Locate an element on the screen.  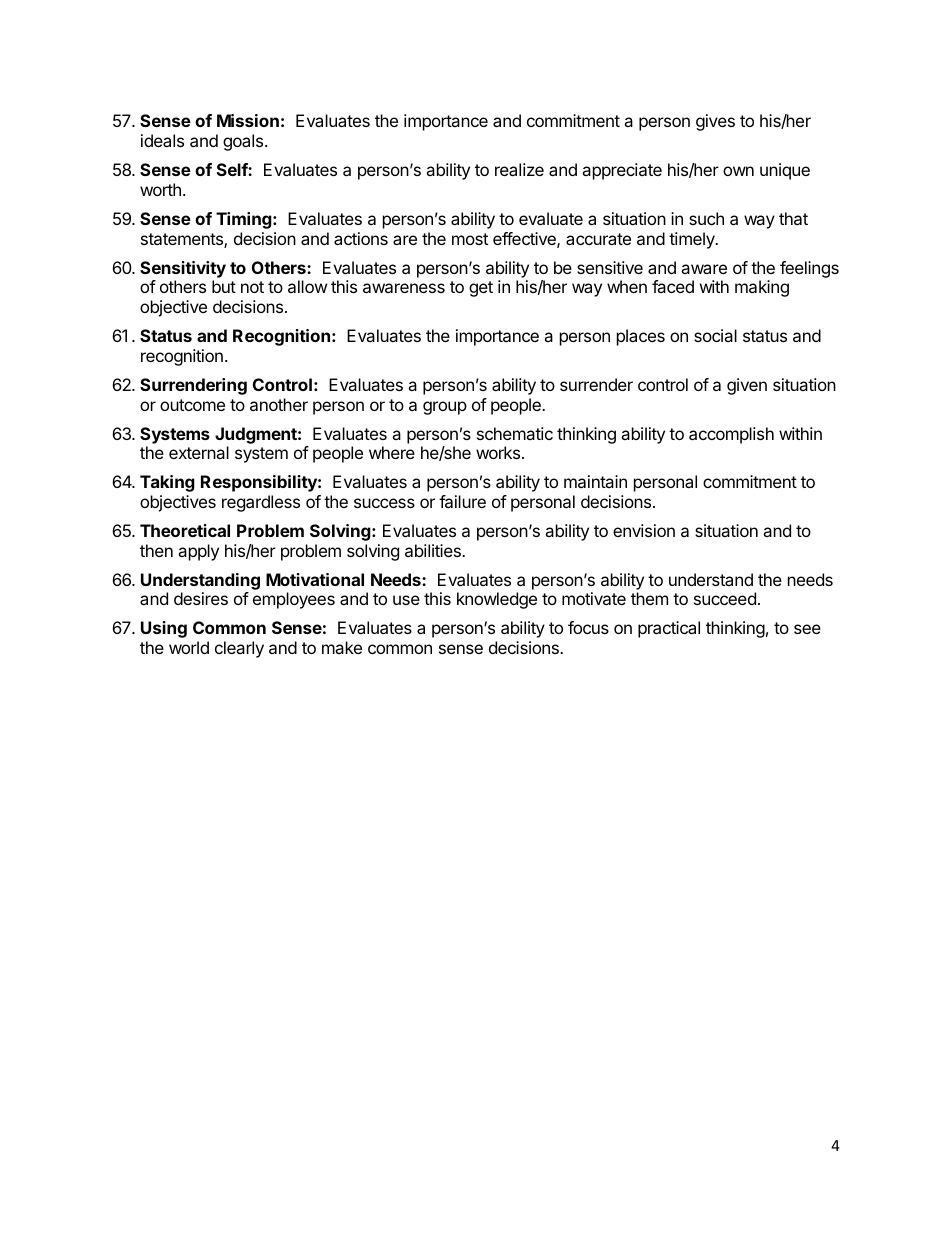
Sensitivity is located at coordinates (183, 269).
